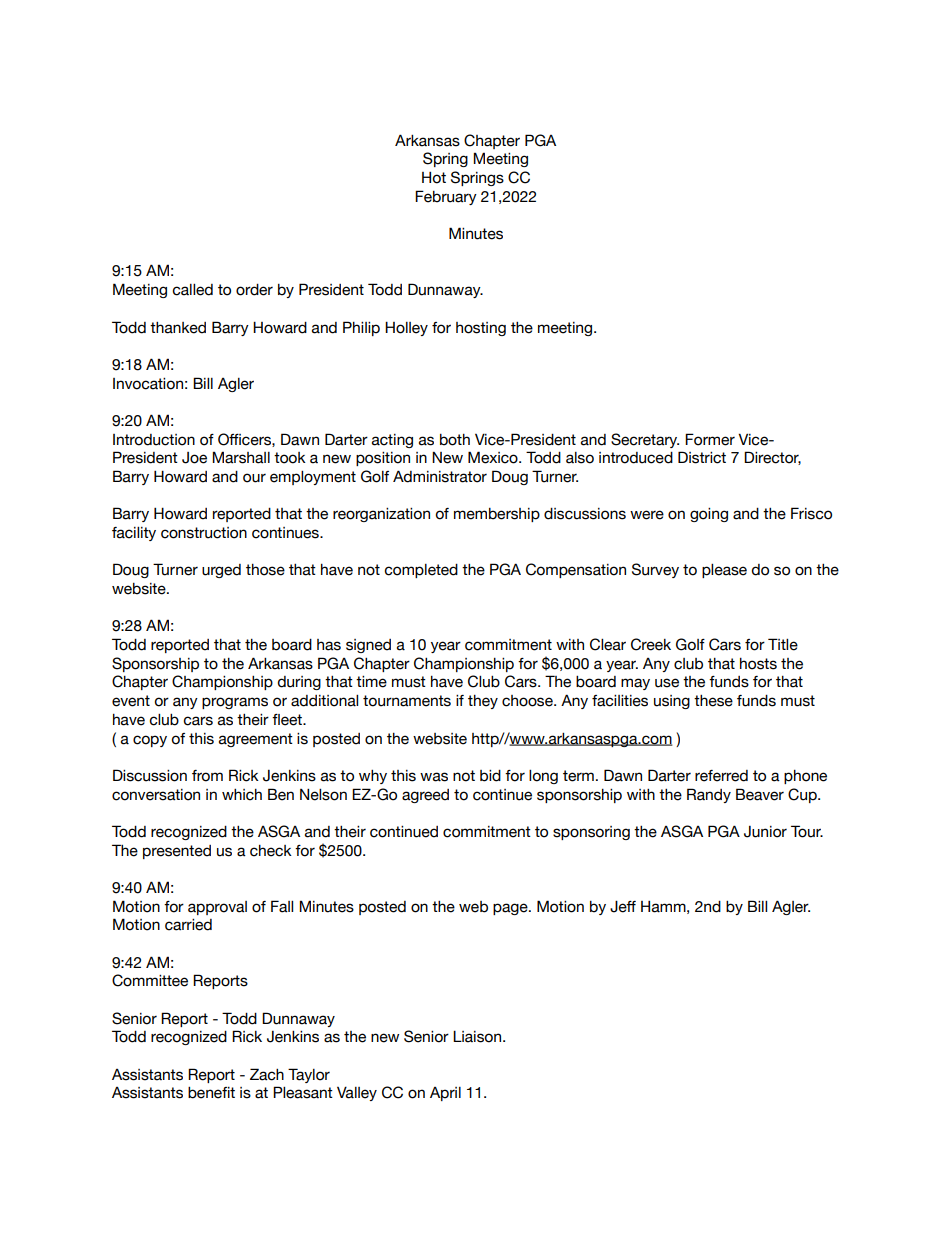 The width and height of the page is (952, 1233). What do you see at coordinates (721, 776) in the page?
I see `referred` at bounding box center [721, 776].
